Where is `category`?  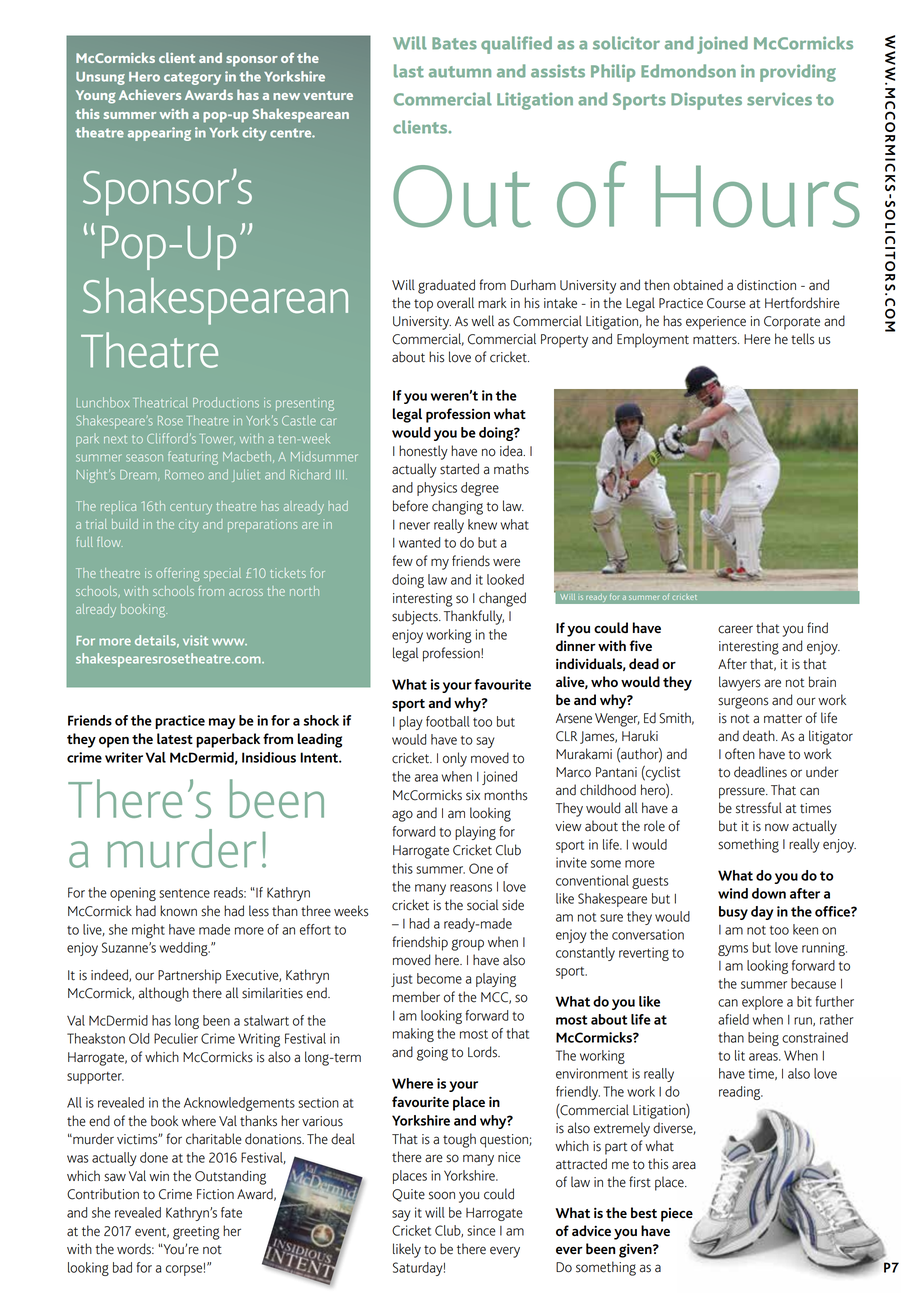 category is located at coordinates (192, 78).
